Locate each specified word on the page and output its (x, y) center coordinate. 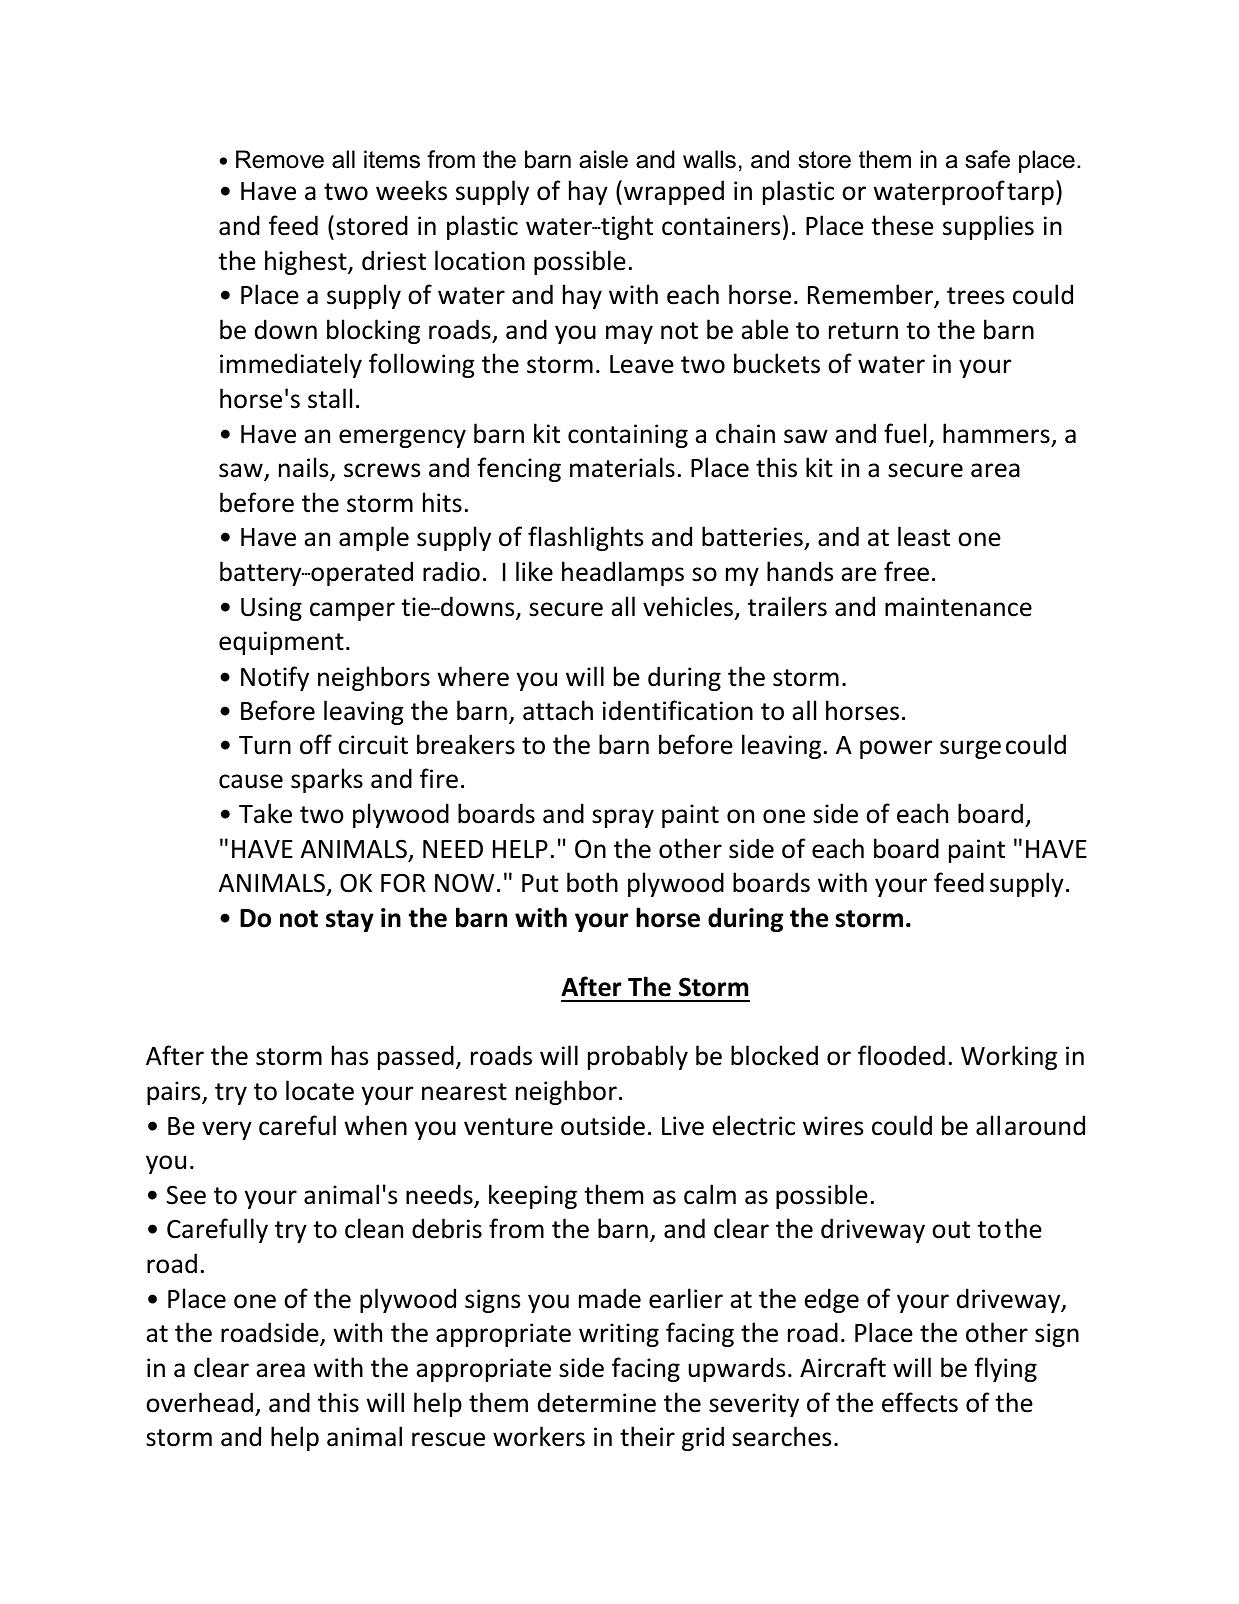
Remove (280, 159)
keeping (533, 1196)
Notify (275, 678)
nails (305, 468)
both (592, 882)
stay (350, 921)
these (902, 225)
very (227, 1130)
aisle (603, 159)
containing (628, 436)
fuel (905, 433)
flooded (901, 1055)
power (896, 749)
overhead (199, 1402)
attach (558, 710)
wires (833, 1126)
